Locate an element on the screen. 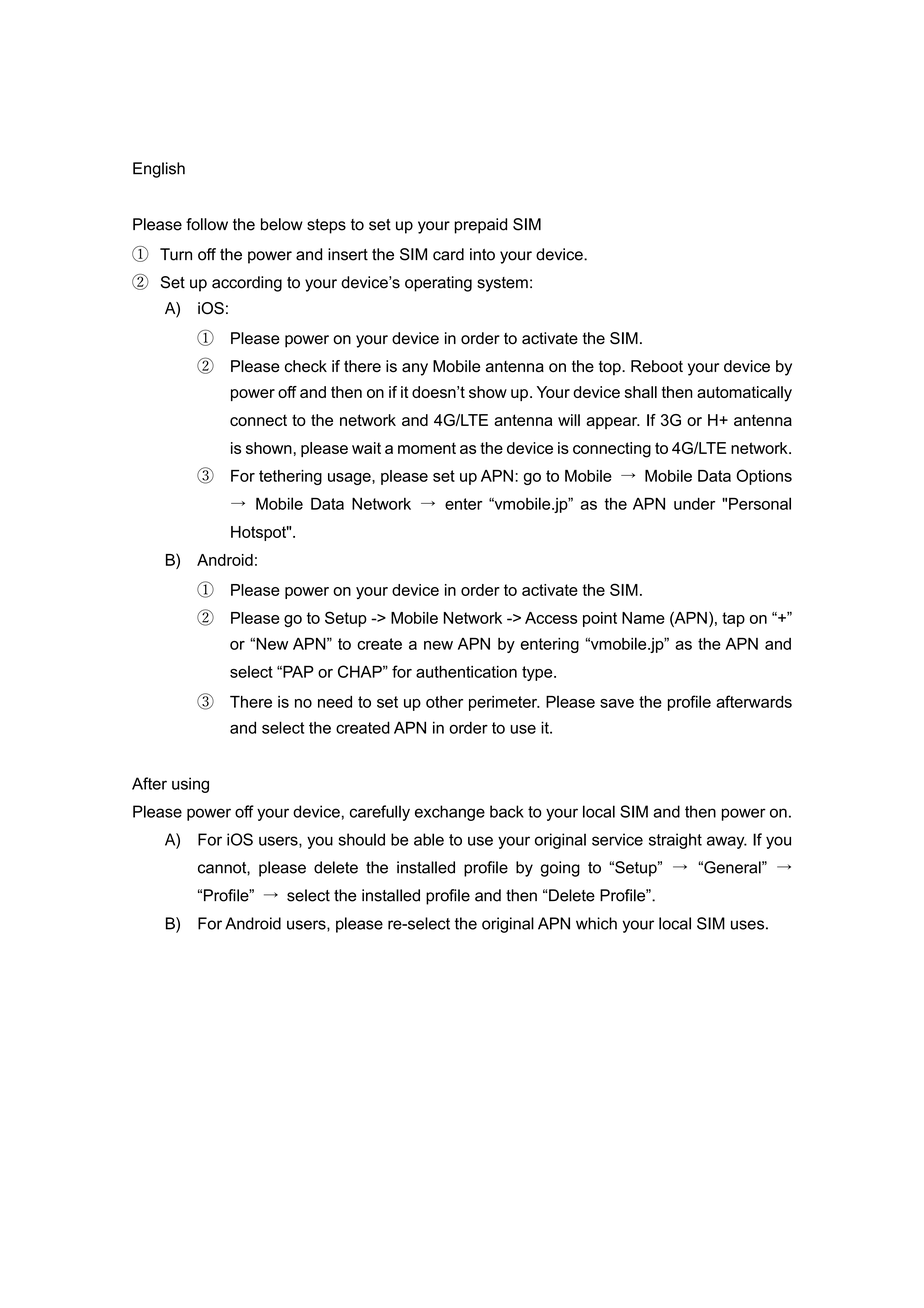 This screenshot has width=924, height=1308. able is located at coordinates (429, 839).
